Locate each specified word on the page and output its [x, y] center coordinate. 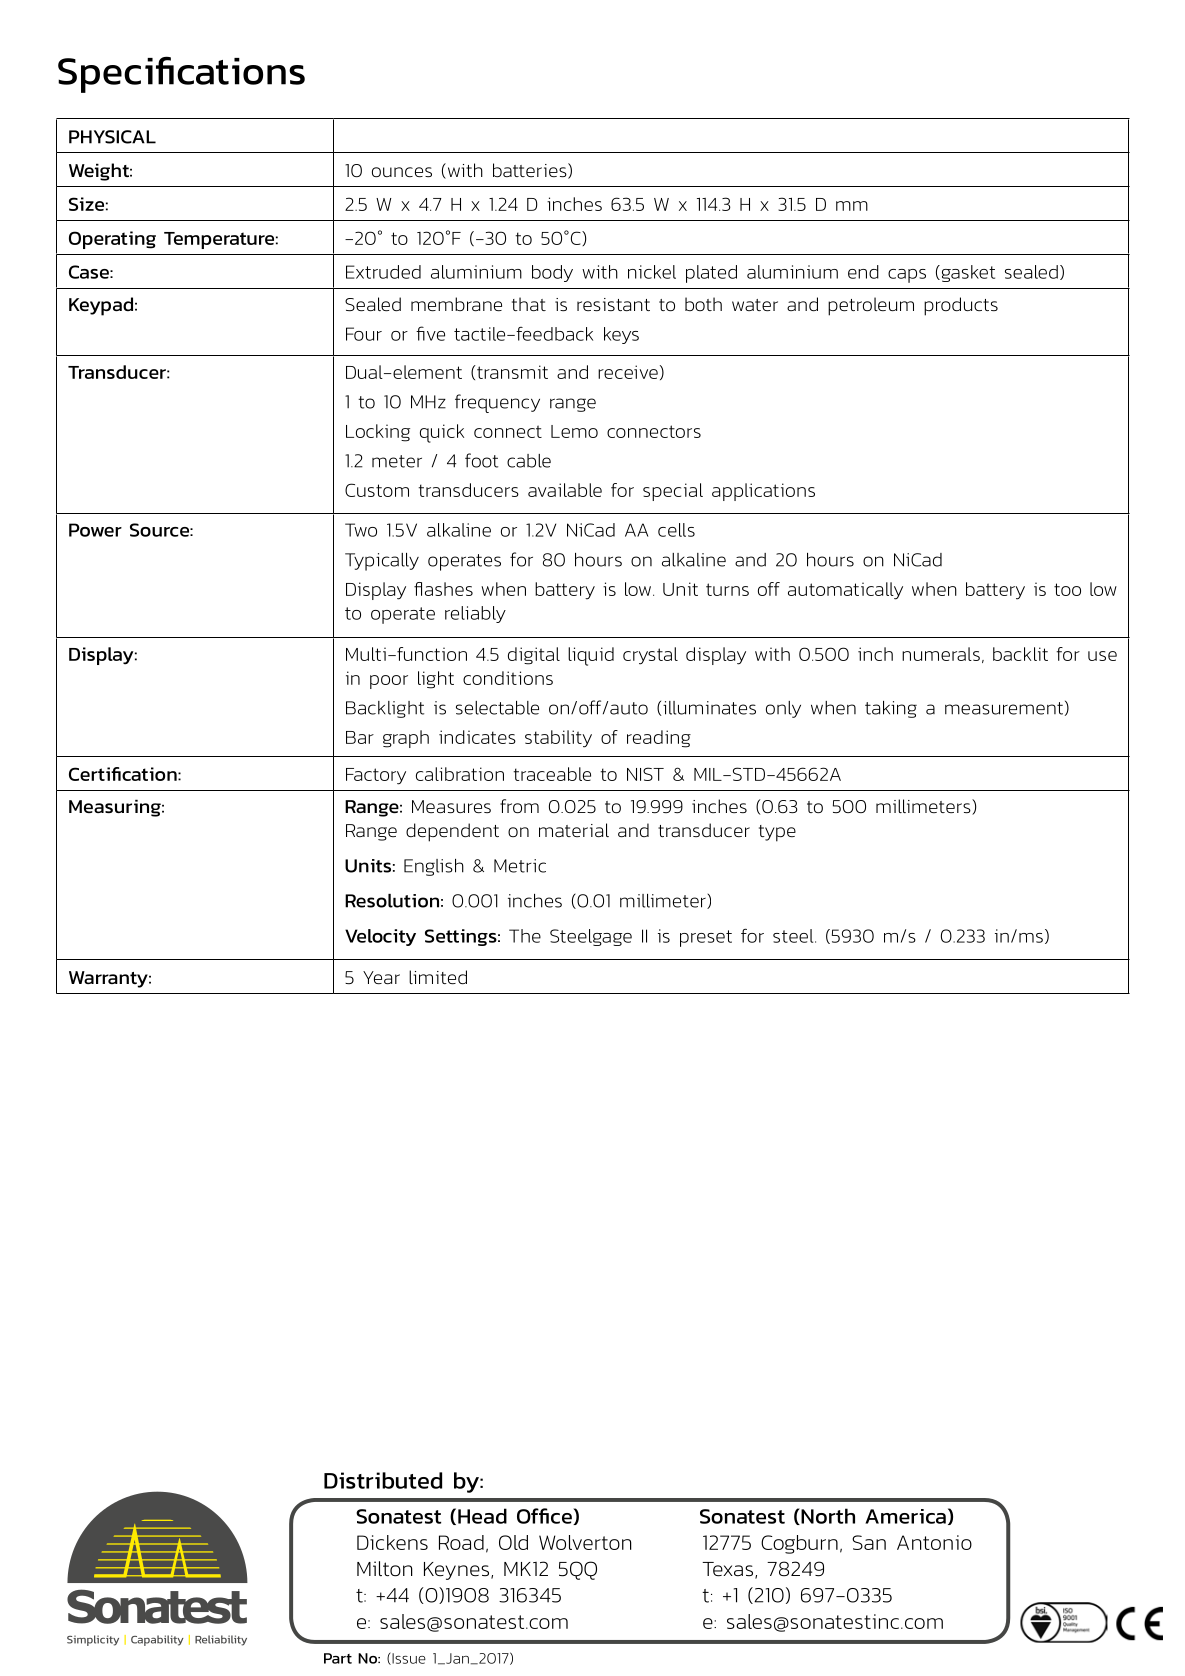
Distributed [383, 1480]
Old [513, 1542]
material [574, 830]
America [905, 1516]
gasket [967, 273]
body [552, 273]
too [1067, 589]
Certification [124, 774]
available [565, 490]
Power [95, 530]
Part [338, 1658]
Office [545, 1516]
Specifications [181, 74]
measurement [1004, 708]
